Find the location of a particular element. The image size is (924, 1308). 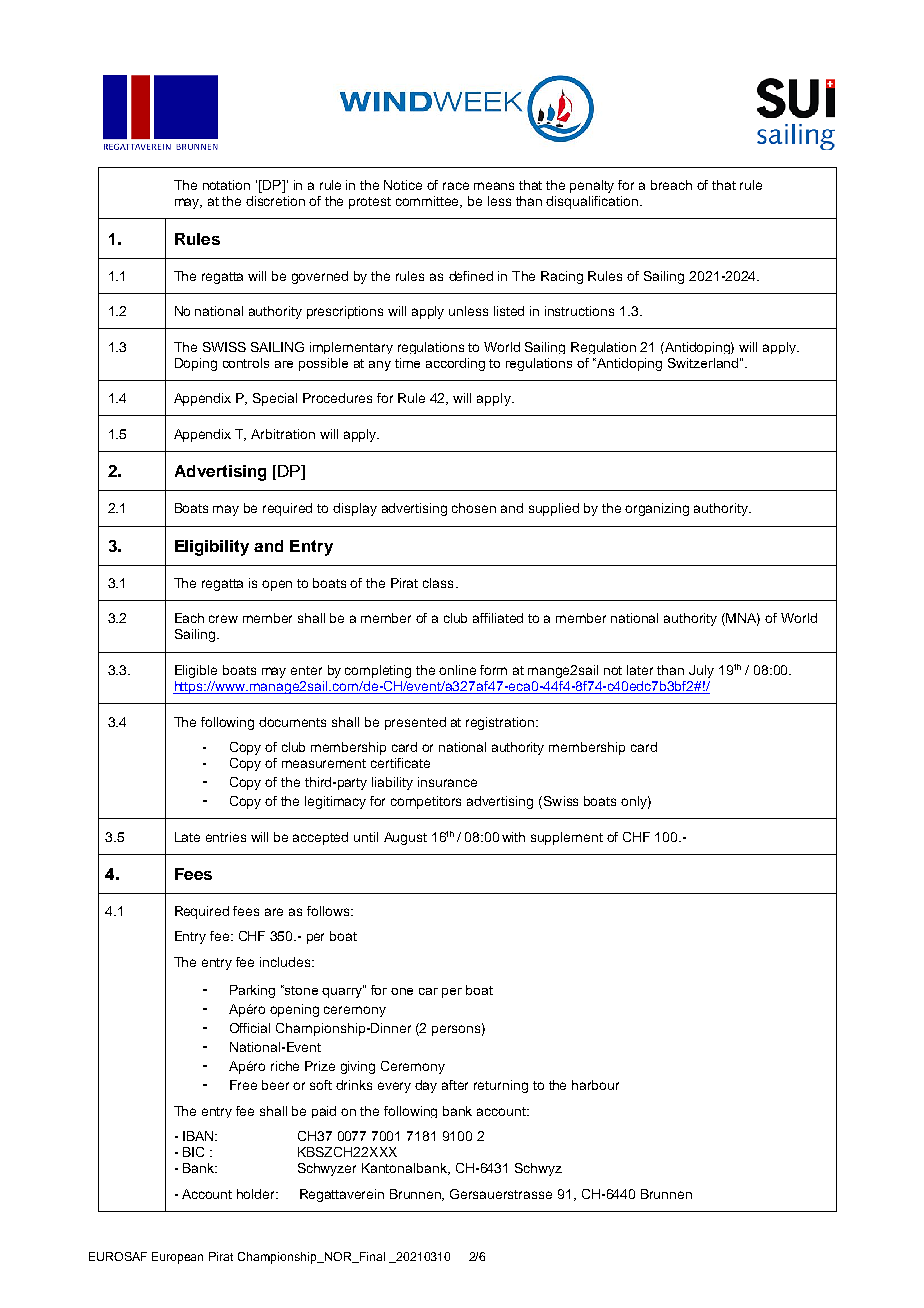

supplement is located at coordinates (567, 838).
